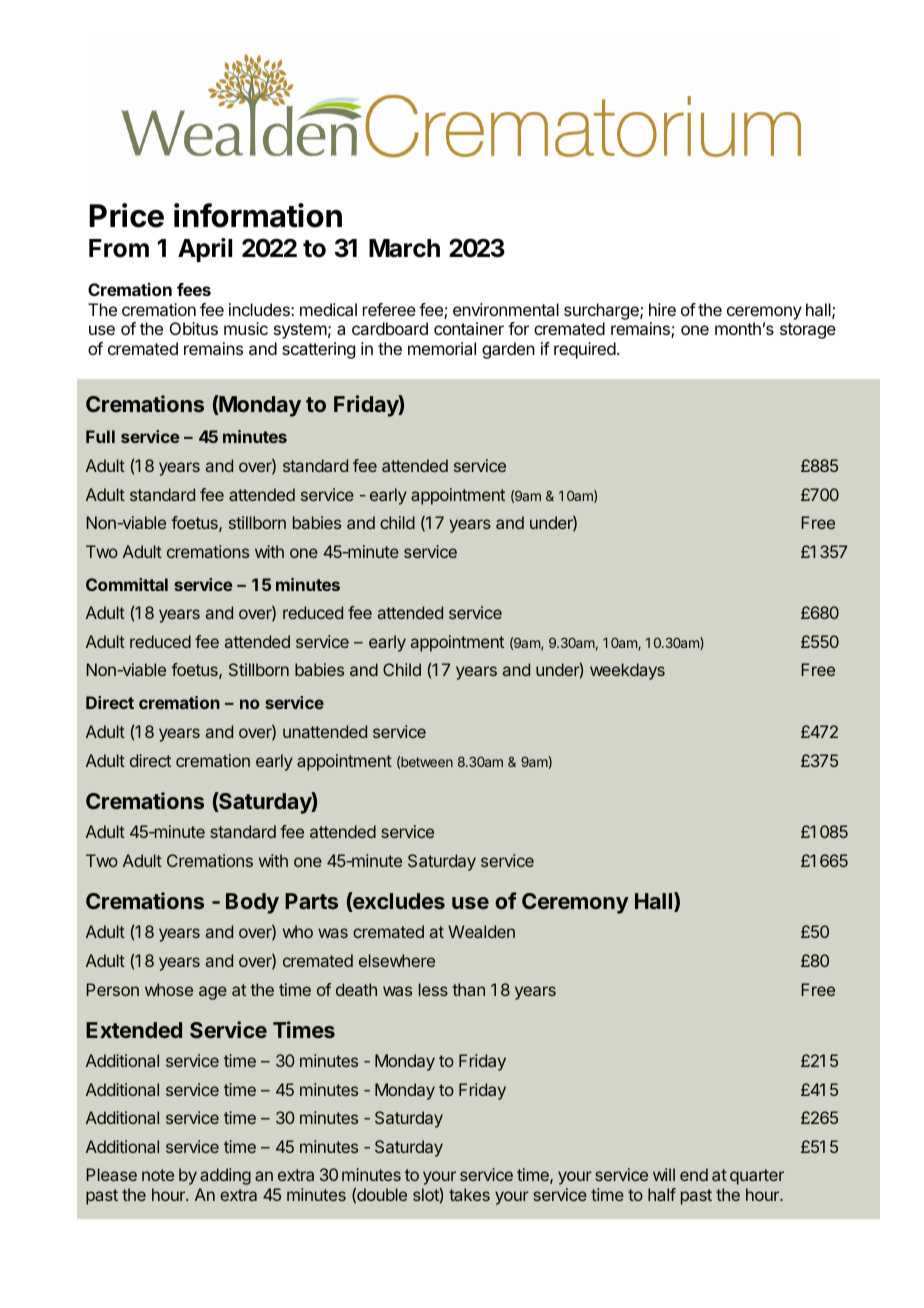 This page has height=1308, width=924. Describe the element at coordinates (585, 350) in the page. I see `required` at that location.
